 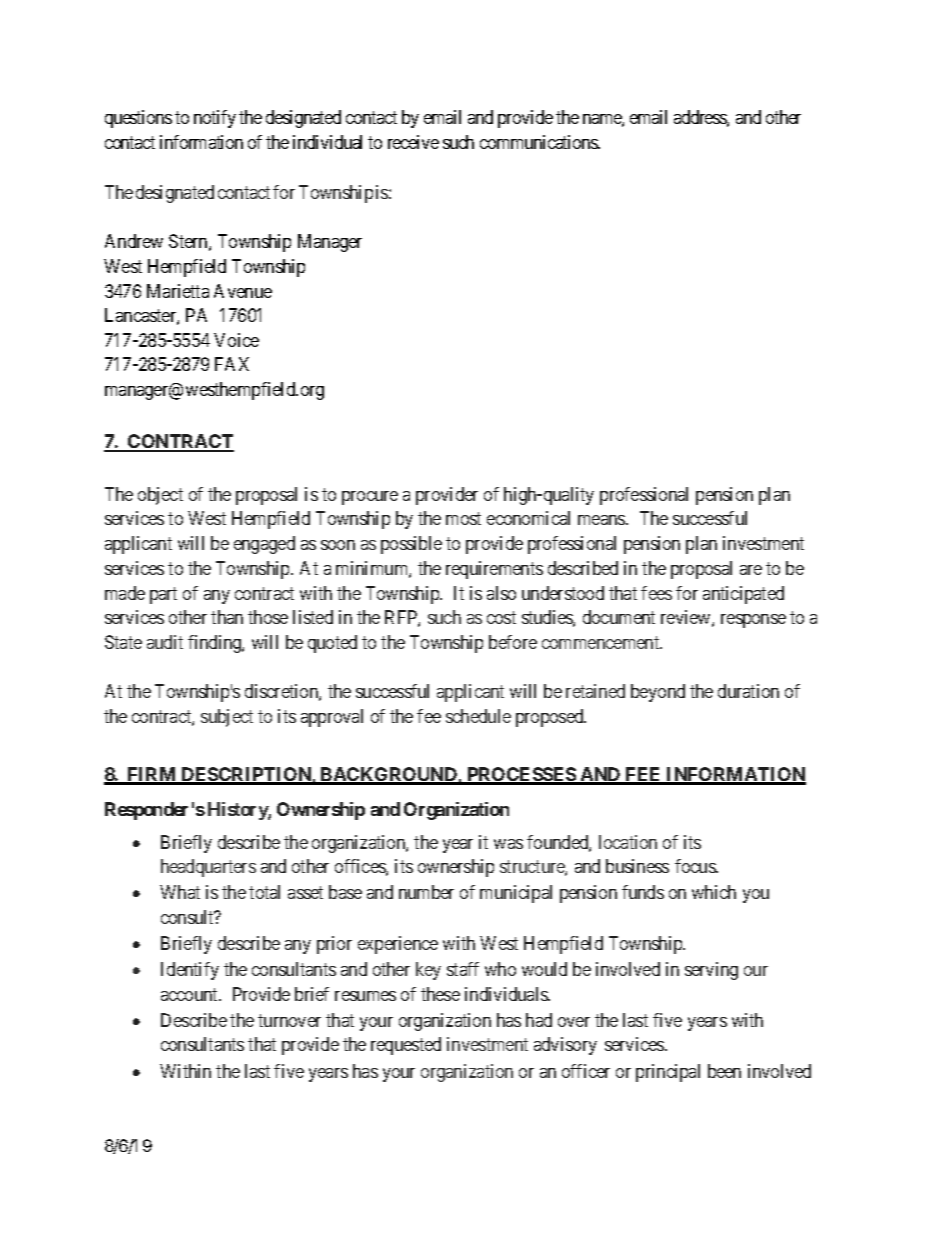 I want to click on object, so click(x=160, y=496).
